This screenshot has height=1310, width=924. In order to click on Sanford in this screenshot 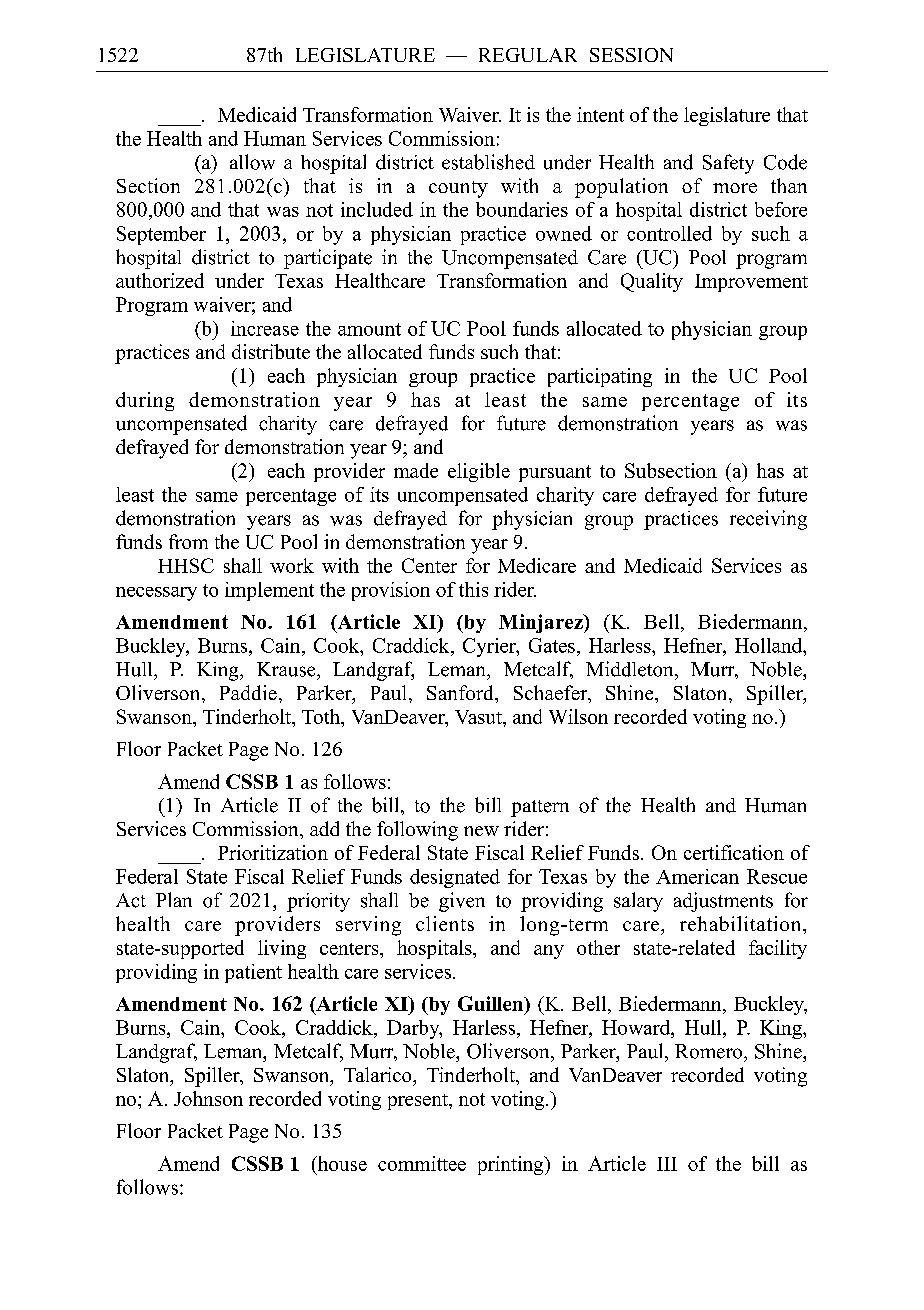, I will do `click(461, 692)`.
